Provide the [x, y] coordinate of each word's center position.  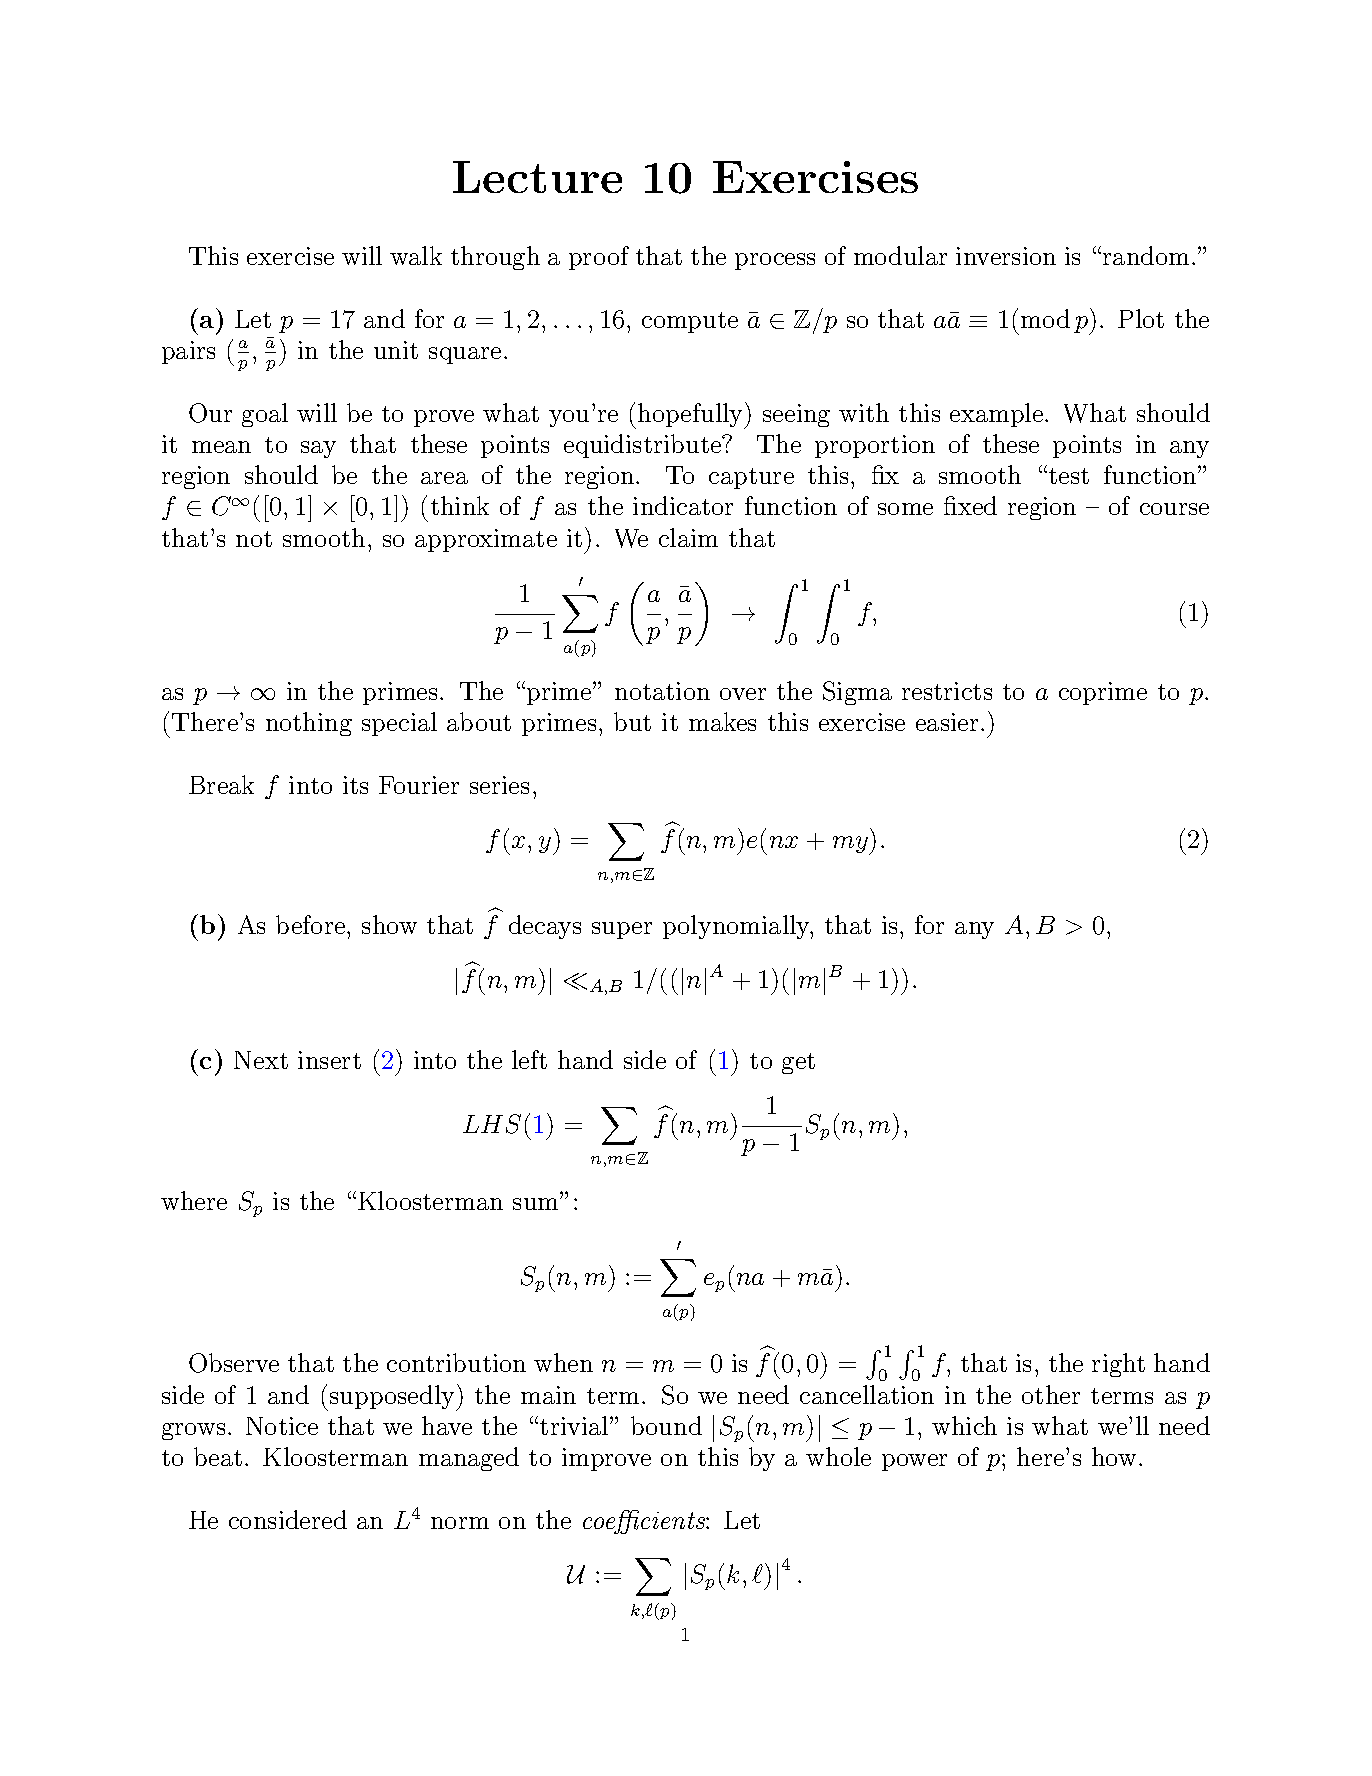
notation [662, 691]
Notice [282, 1426]
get [798, 1063]
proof [599, 258]
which [964, 1425]
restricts [947, 691]
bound [666, 1425]
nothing [309, 724]
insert [329, 1060]
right [1118, 1365]
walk [416, 255]
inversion [1006, 256]
